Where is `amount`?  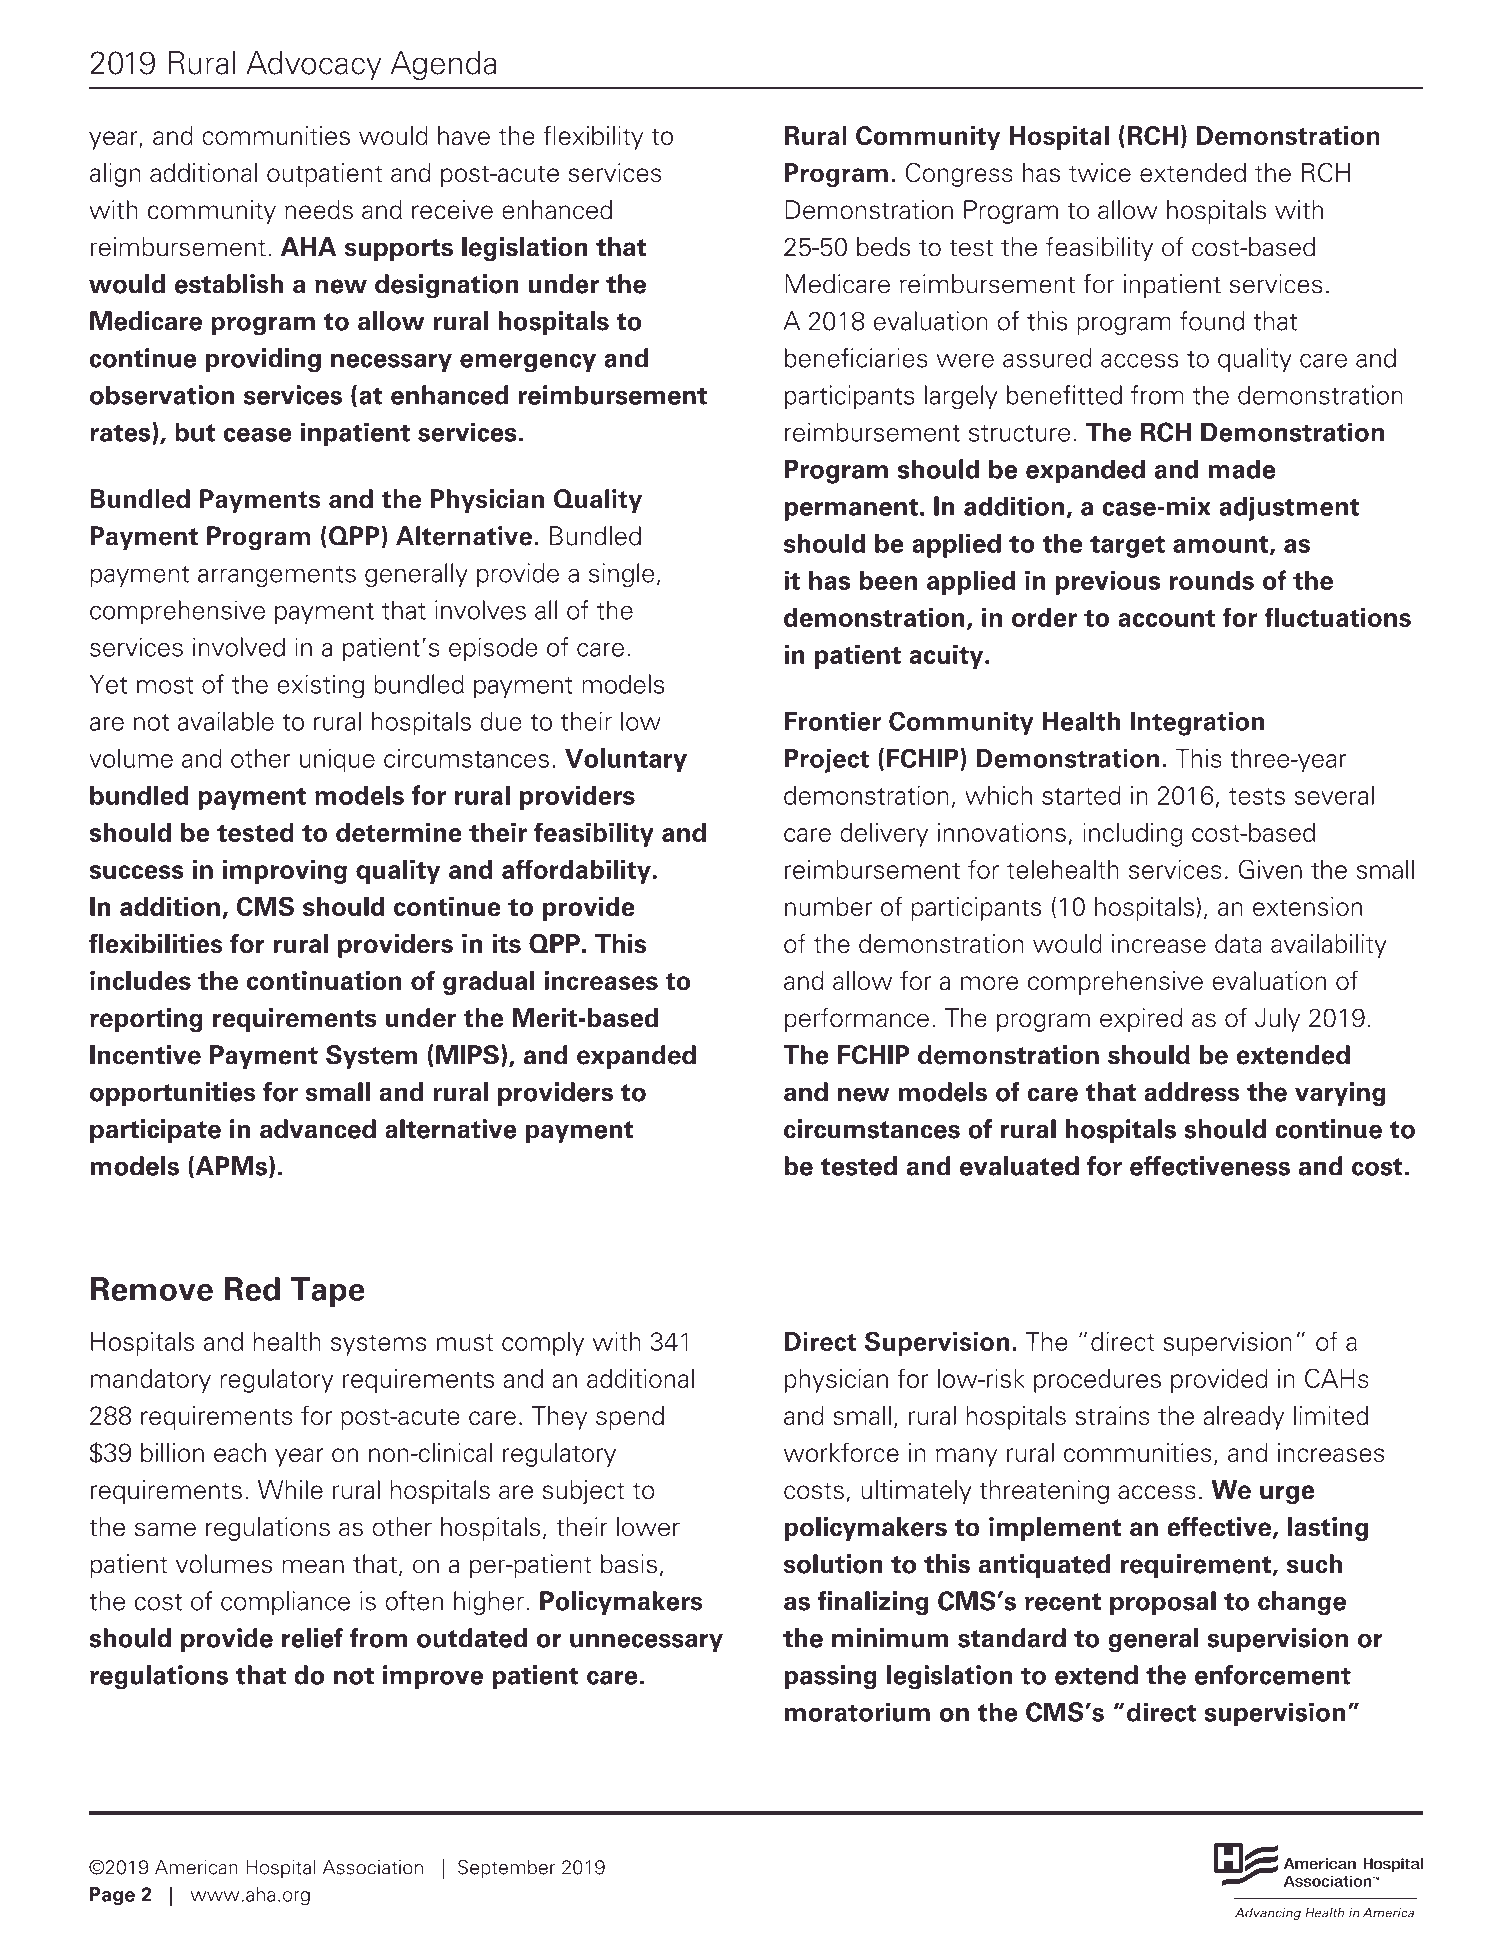 amount is located at coordinates (1222, 545).
